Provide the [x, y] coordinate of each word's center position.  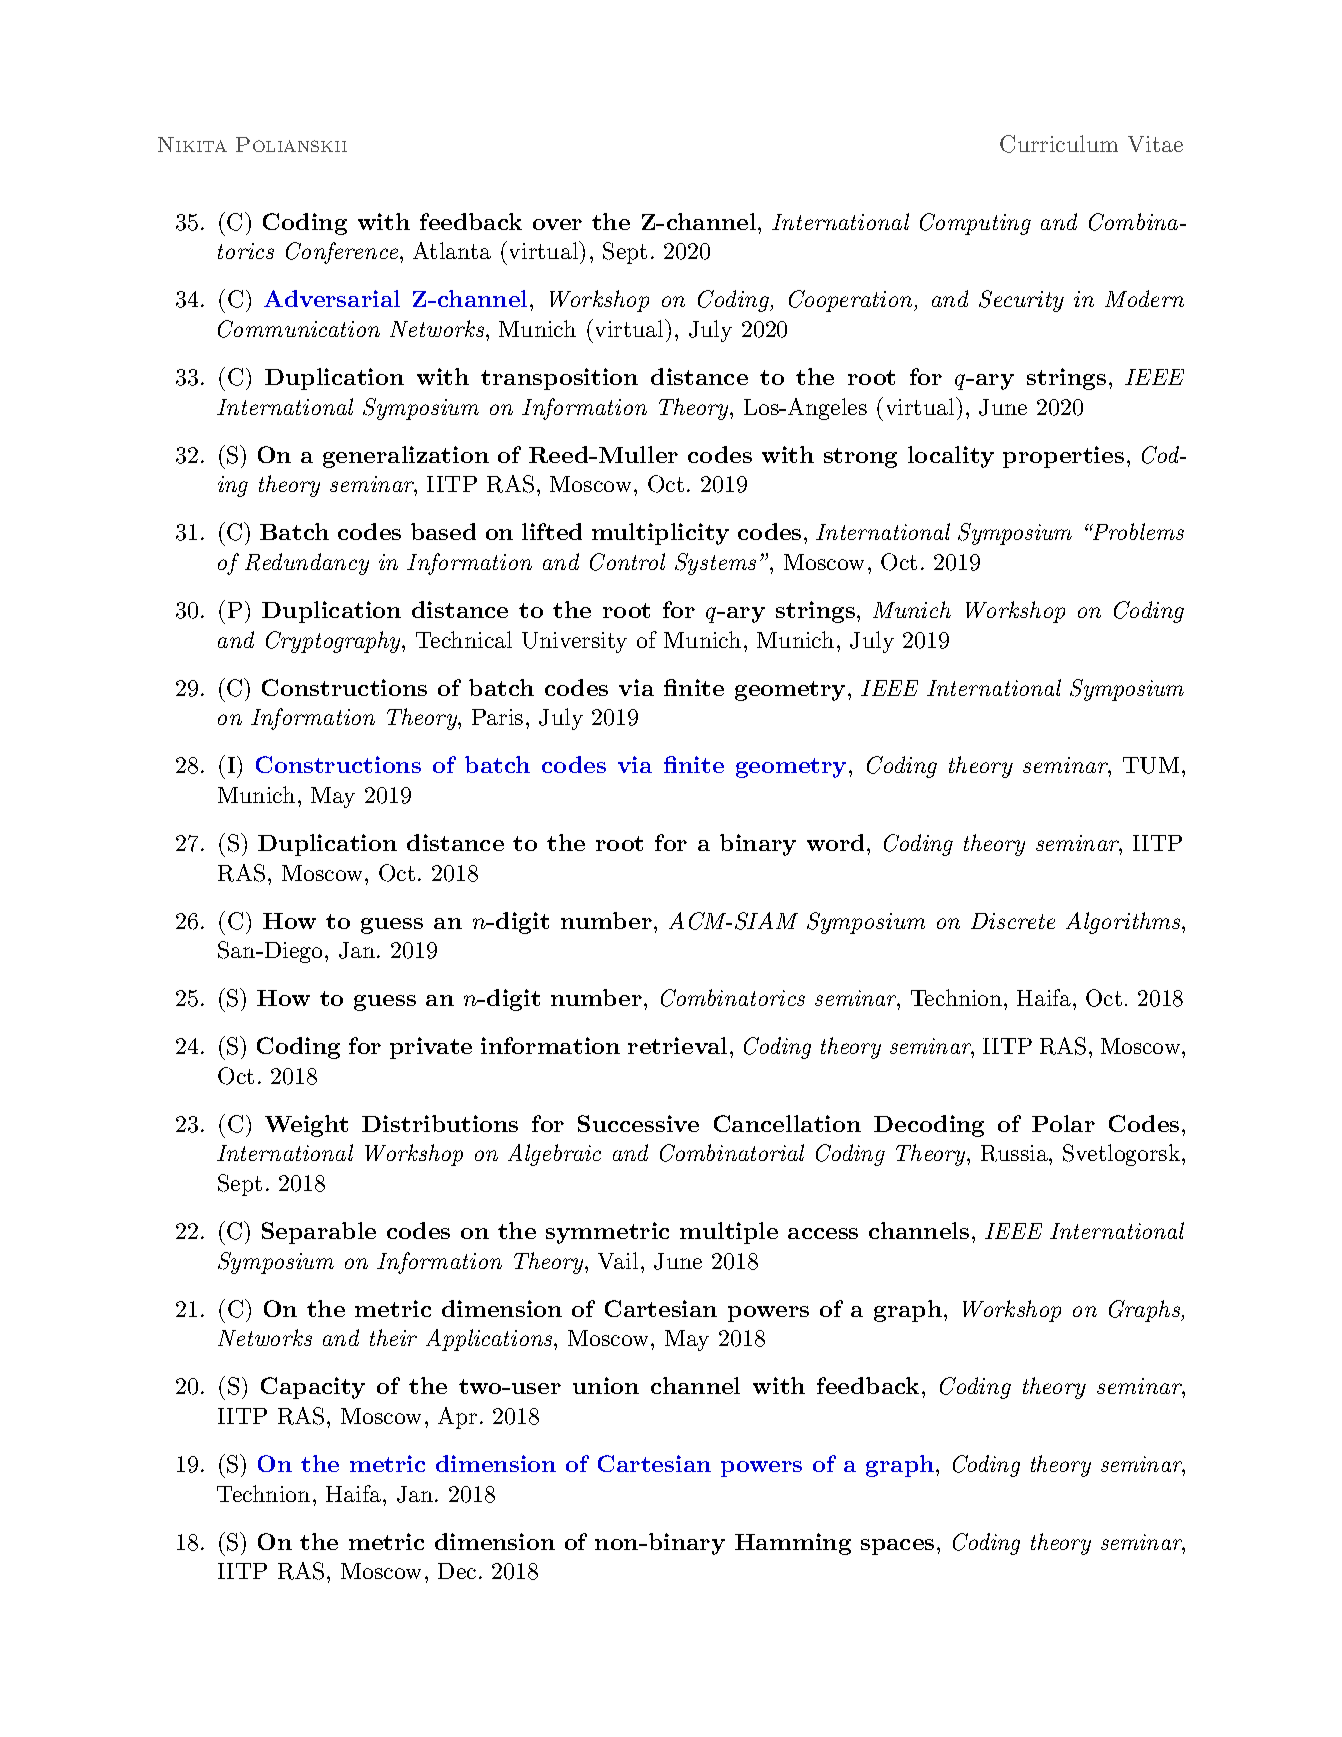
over [557, 224]
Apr [457, 1418]
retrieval [677, 1045]
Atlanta [452, 250]
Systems [715, 564]
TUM [1151, 765]
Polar [1063, 1123]
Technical [464, 639]
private [431, 1048]
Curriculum [1059, 144]
